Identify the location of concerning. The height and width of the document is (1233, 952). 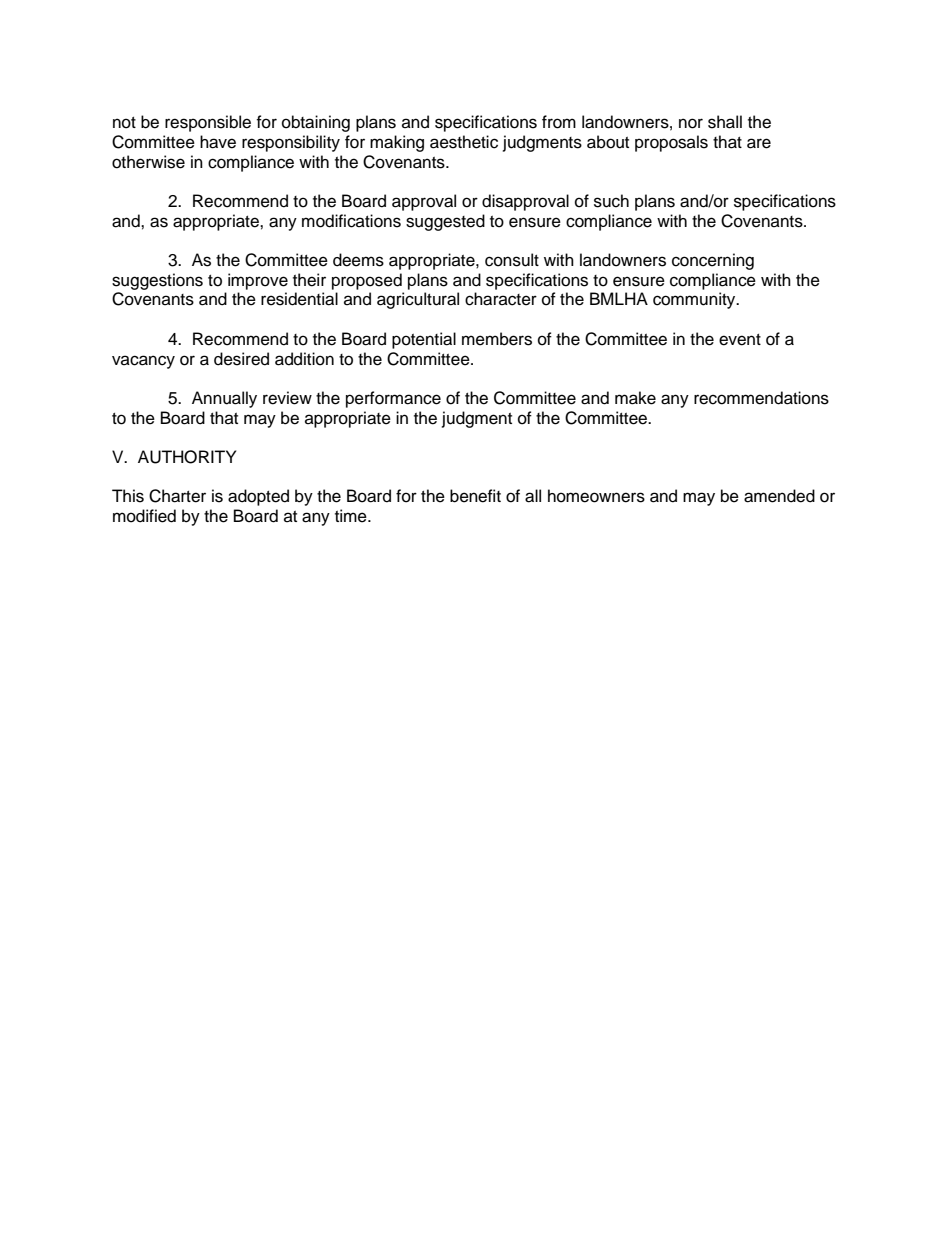
(713, 261).
